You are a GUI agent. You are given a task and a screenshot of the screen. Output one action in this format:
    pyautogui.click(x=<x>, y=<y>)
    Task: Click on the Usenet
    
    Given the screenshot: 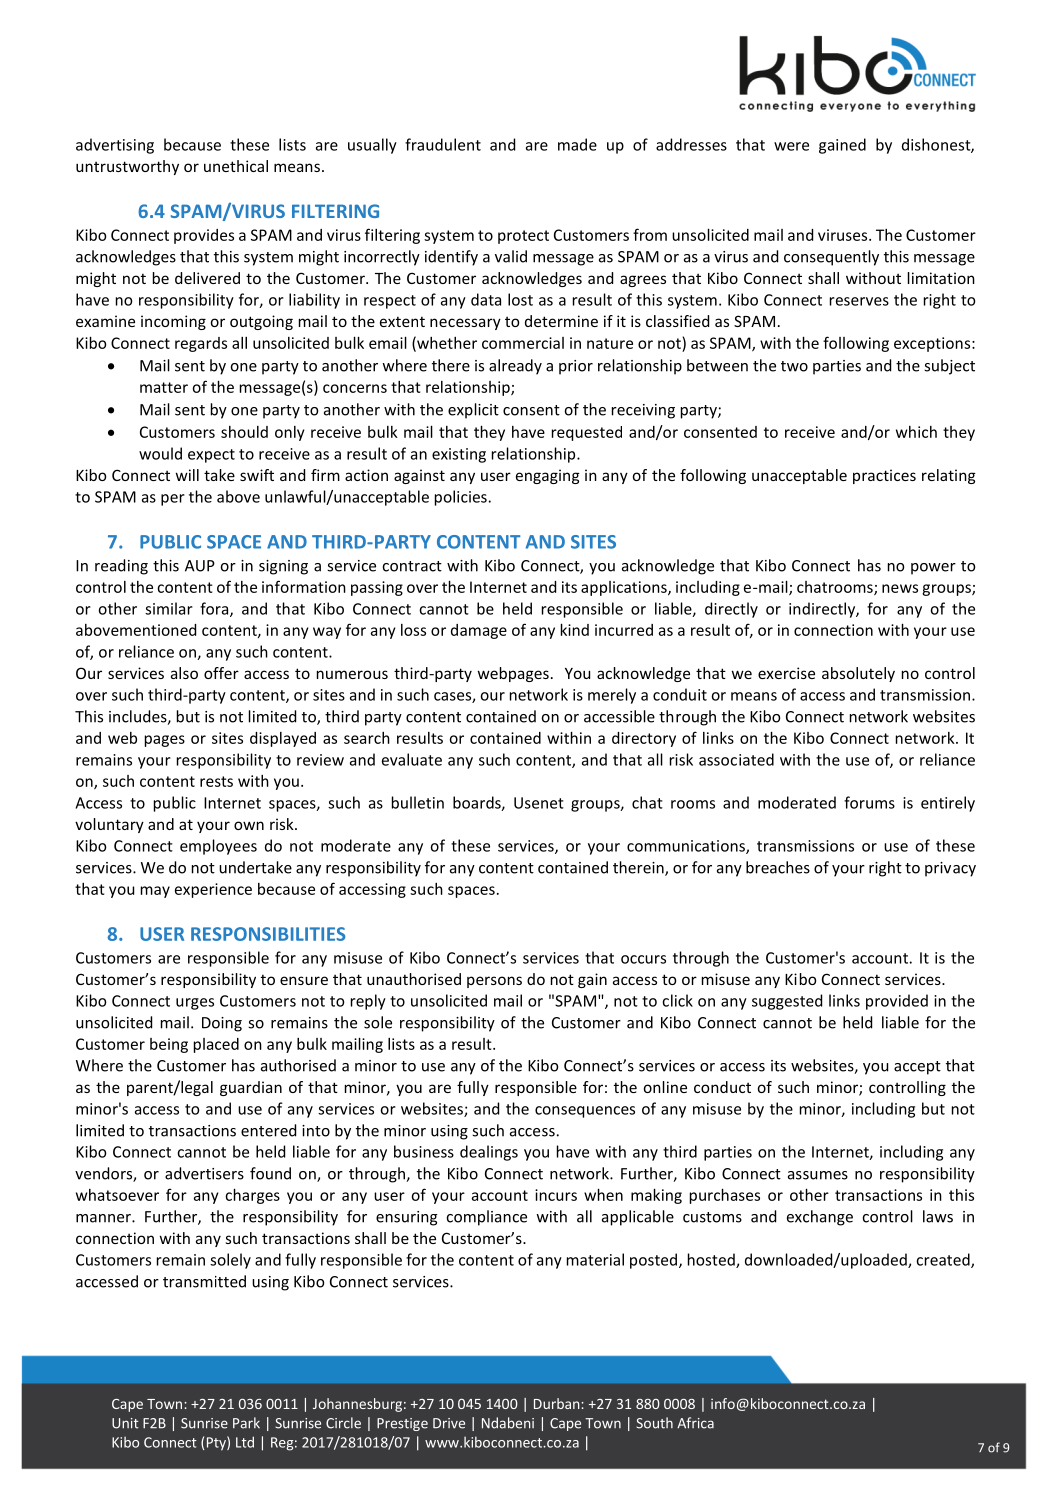 What is the action you would take?
    pyautogui.click(x=539, y=803)
